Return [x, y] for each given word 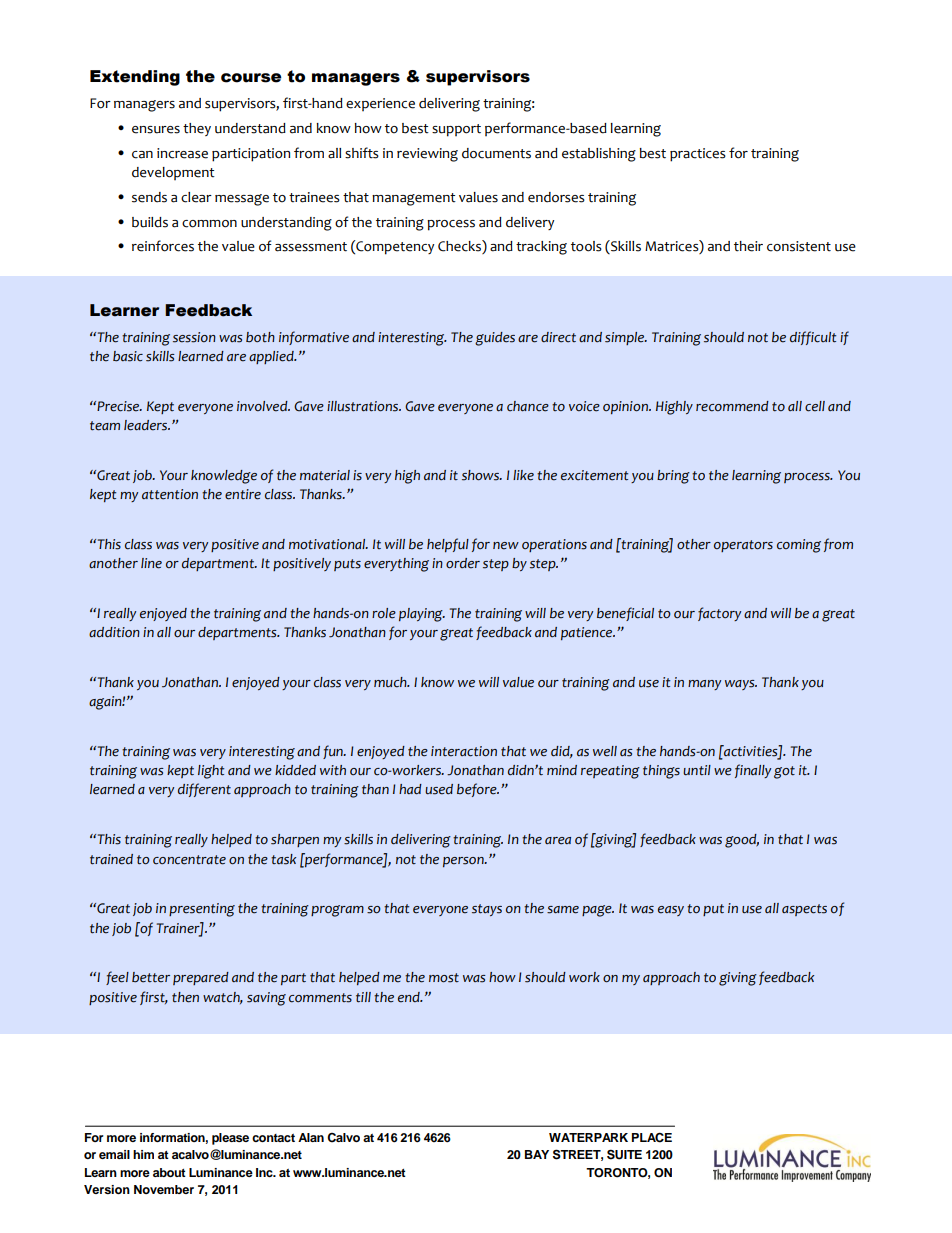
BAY [537, 1154]
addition [114, 632]
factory [719, 614]
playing [422, 615]
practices [698, 155]
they [197, 129]
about [169, 1172]
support [456, 130]
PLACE [652, 1137]
